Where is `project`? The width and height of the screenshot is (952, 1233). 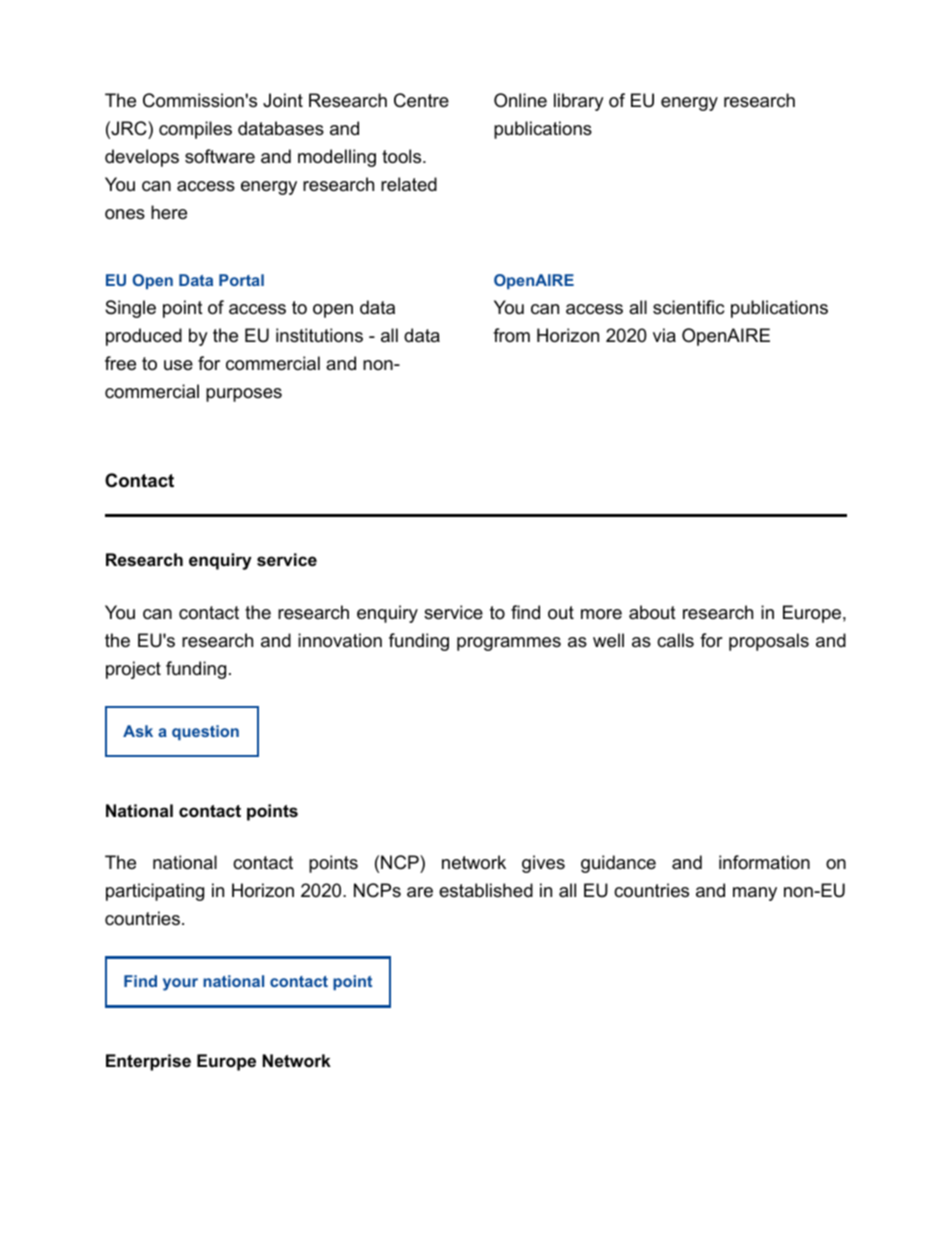 project is located at coordinates (133, 670).
